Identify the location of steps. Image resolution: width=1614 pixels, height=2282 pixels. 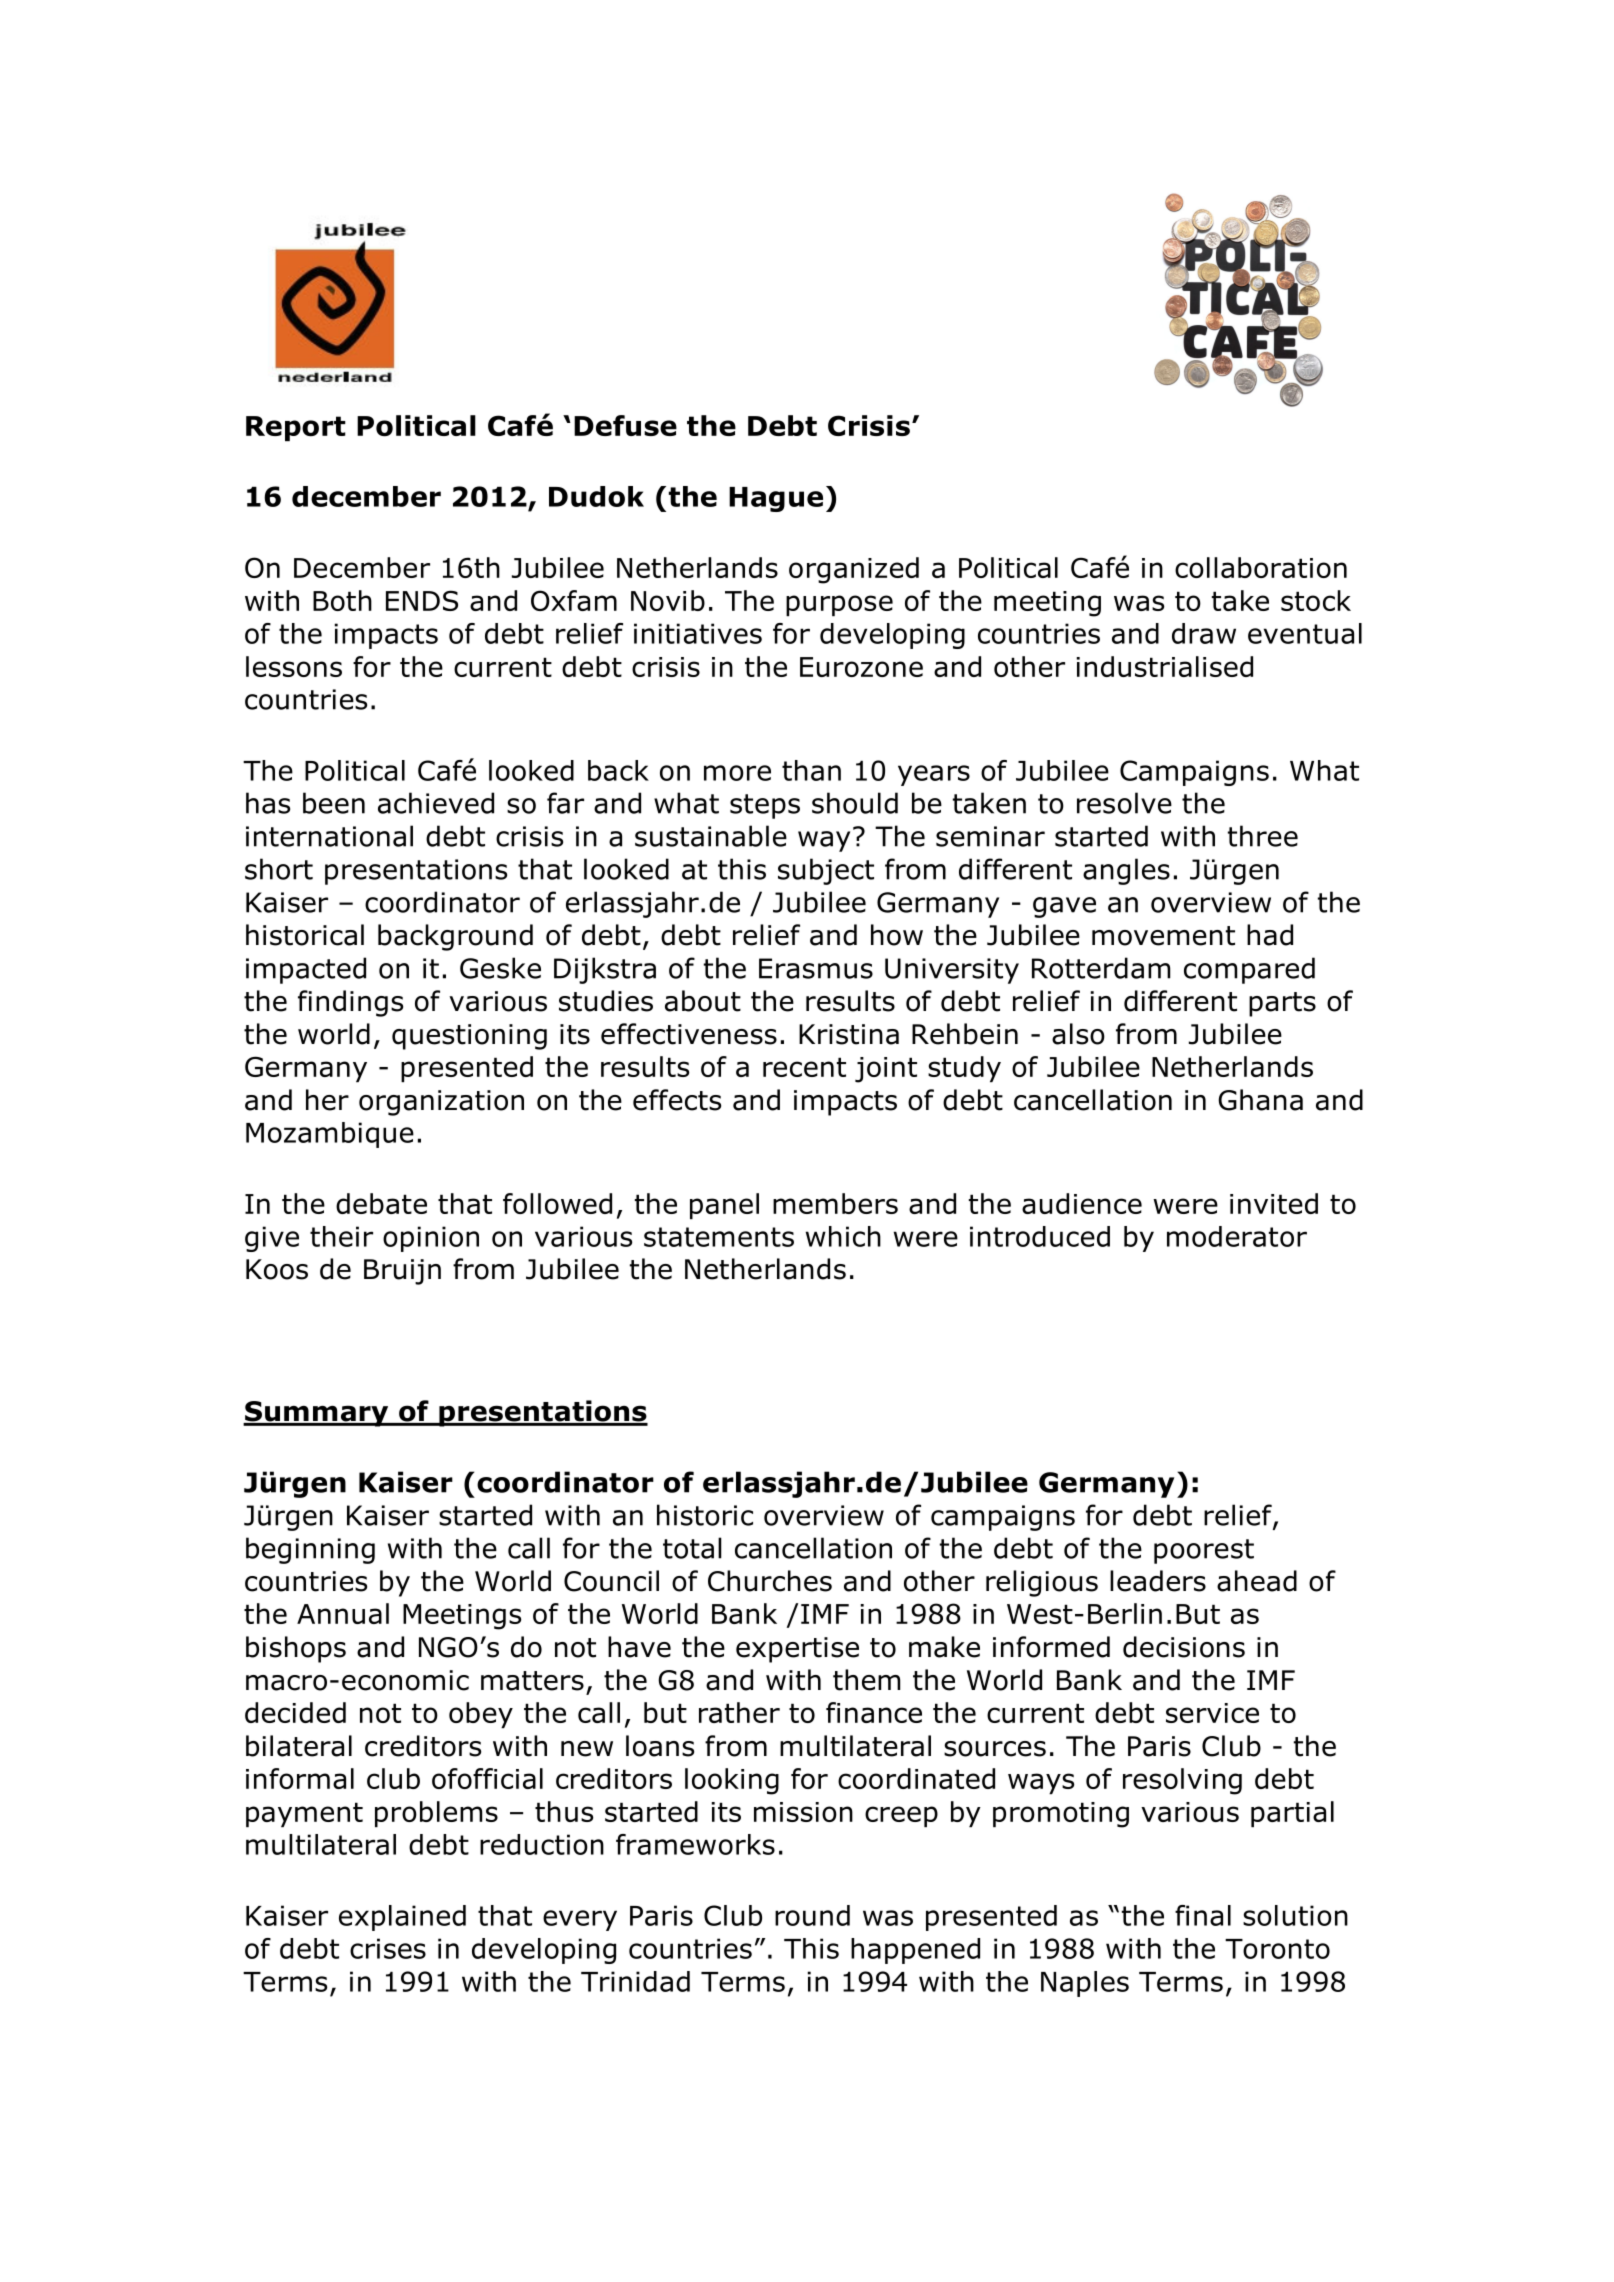
(765, 806).
